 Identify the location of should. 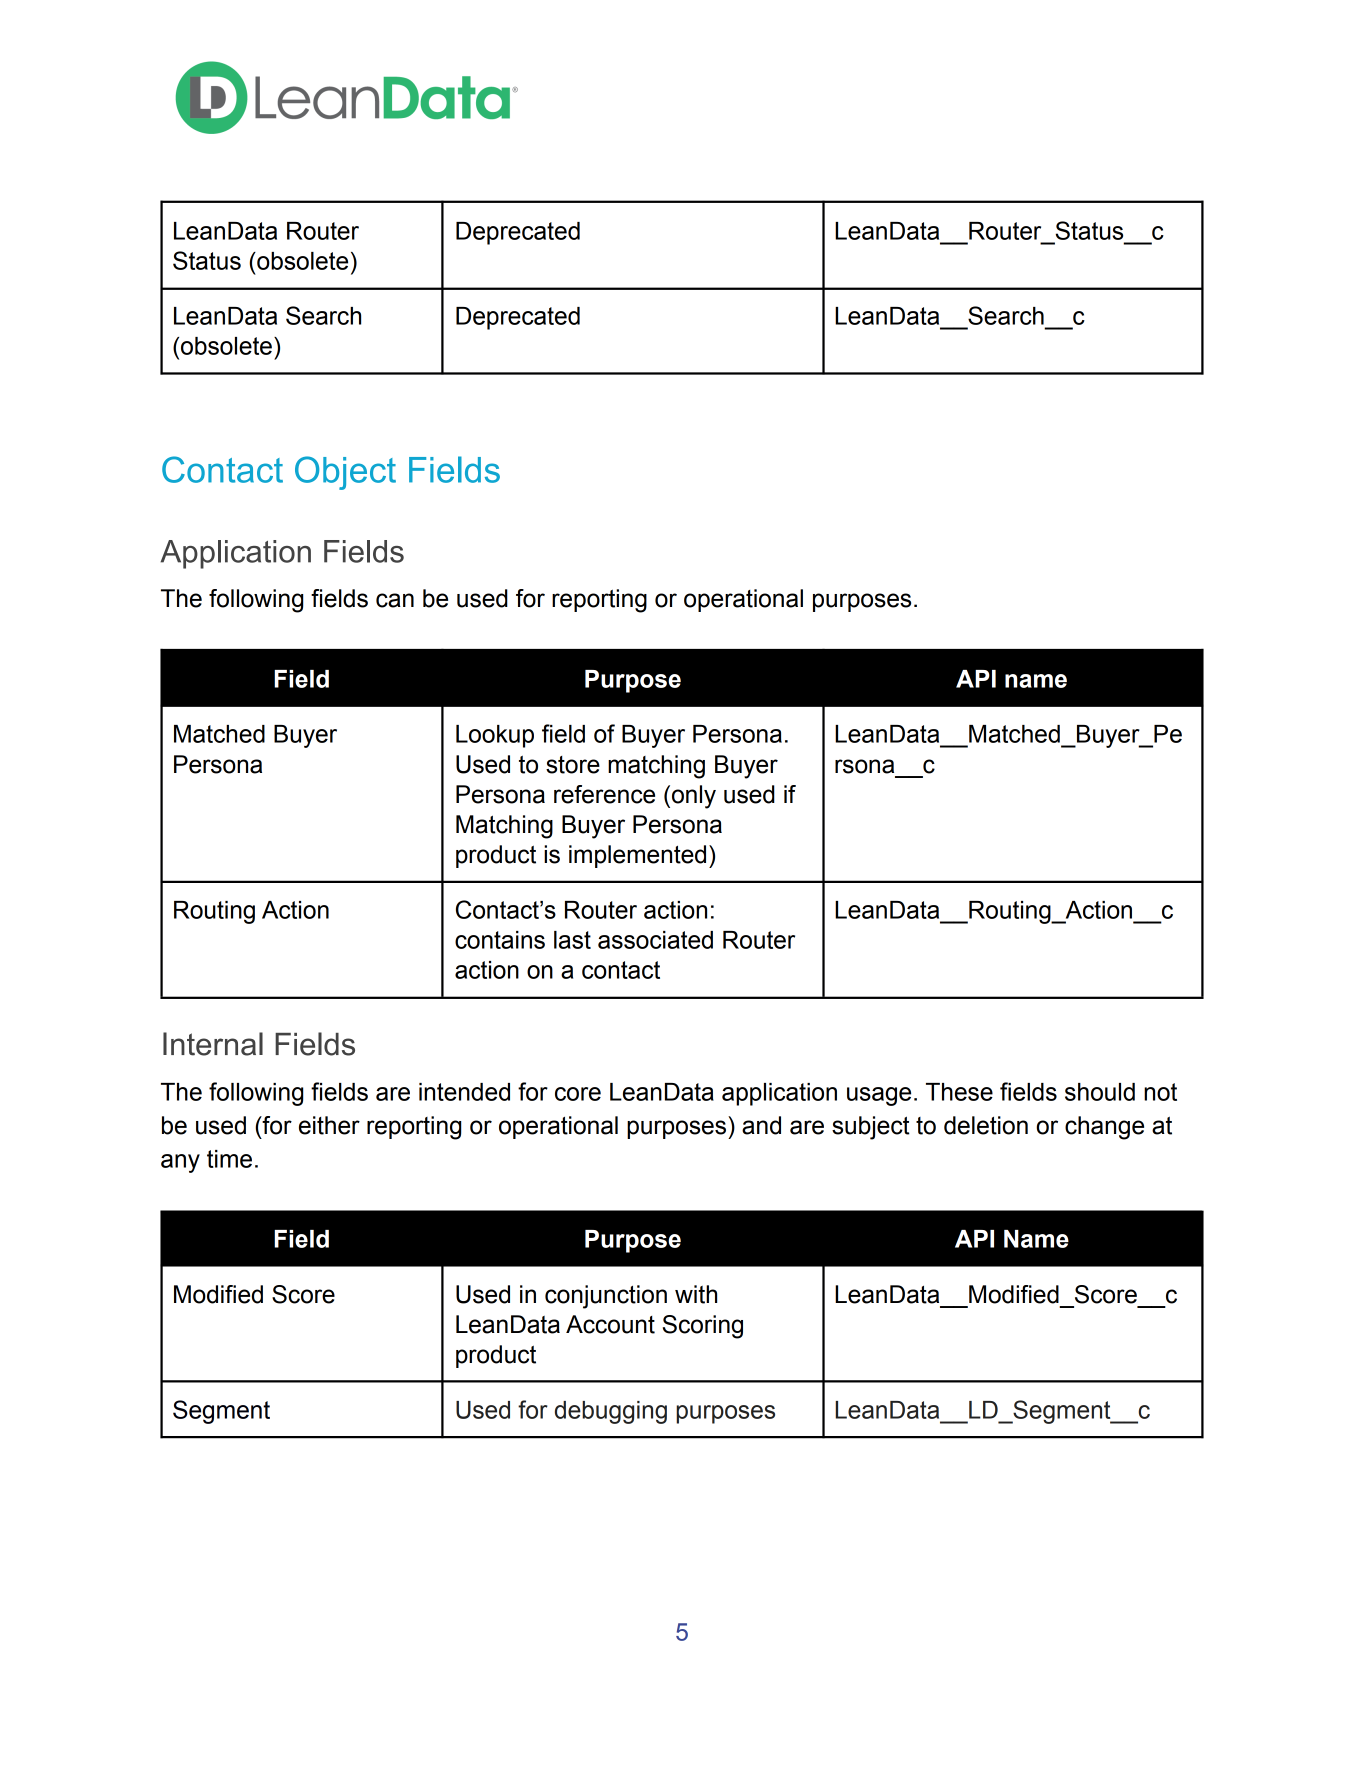
(1100, 1092).
